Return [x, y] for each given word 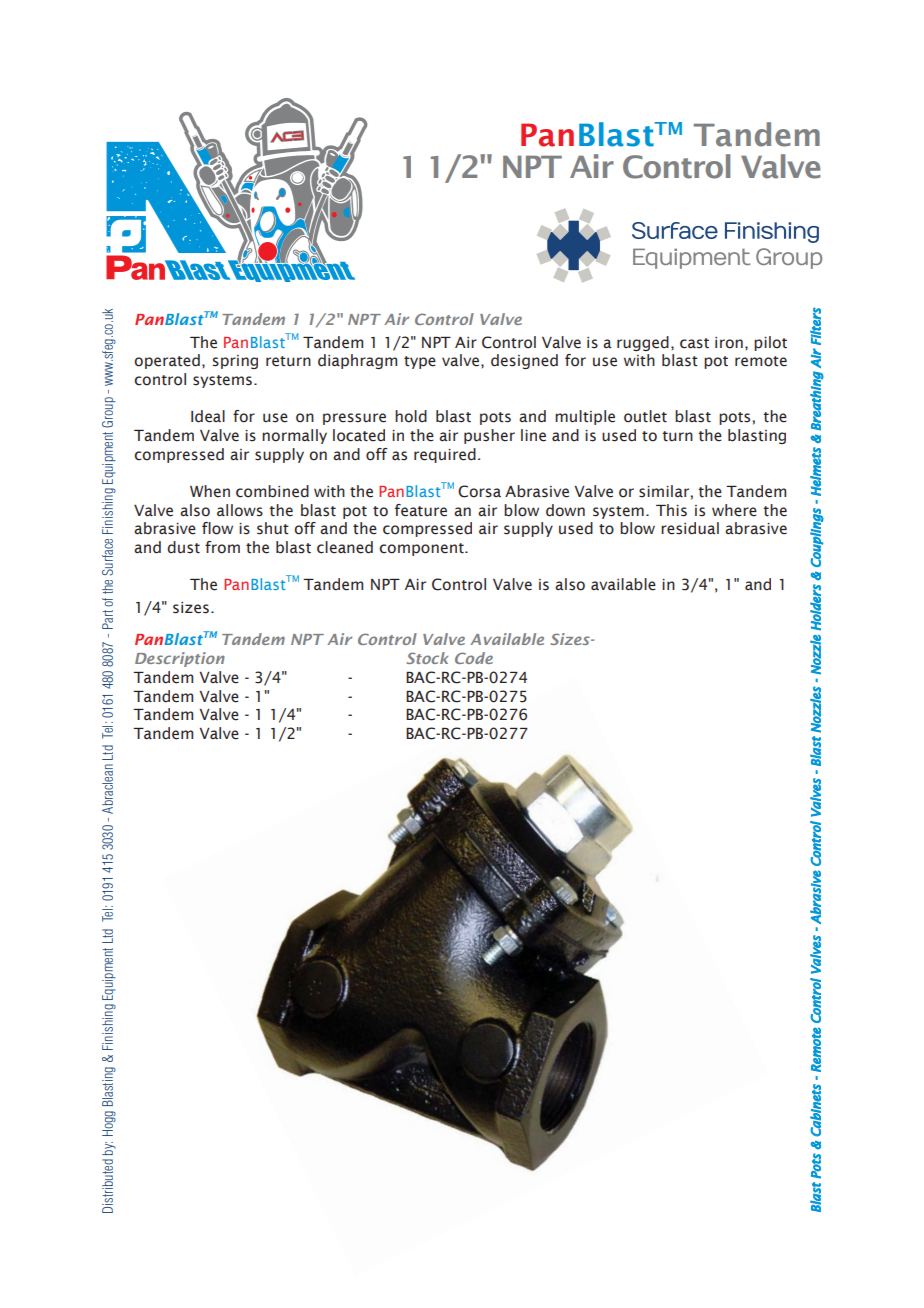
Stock [427, 658]
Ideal [208, 416]
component [422, 549]
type [420, 362]
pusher [489, 436]
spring [235, 362]
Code [474, 658]
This [671, 510]
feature [421, 510]
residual [690, 528]
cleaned [345, 547]
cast [694, 343]
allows [240, 510]
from [222, 547]
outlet [645, 416]
